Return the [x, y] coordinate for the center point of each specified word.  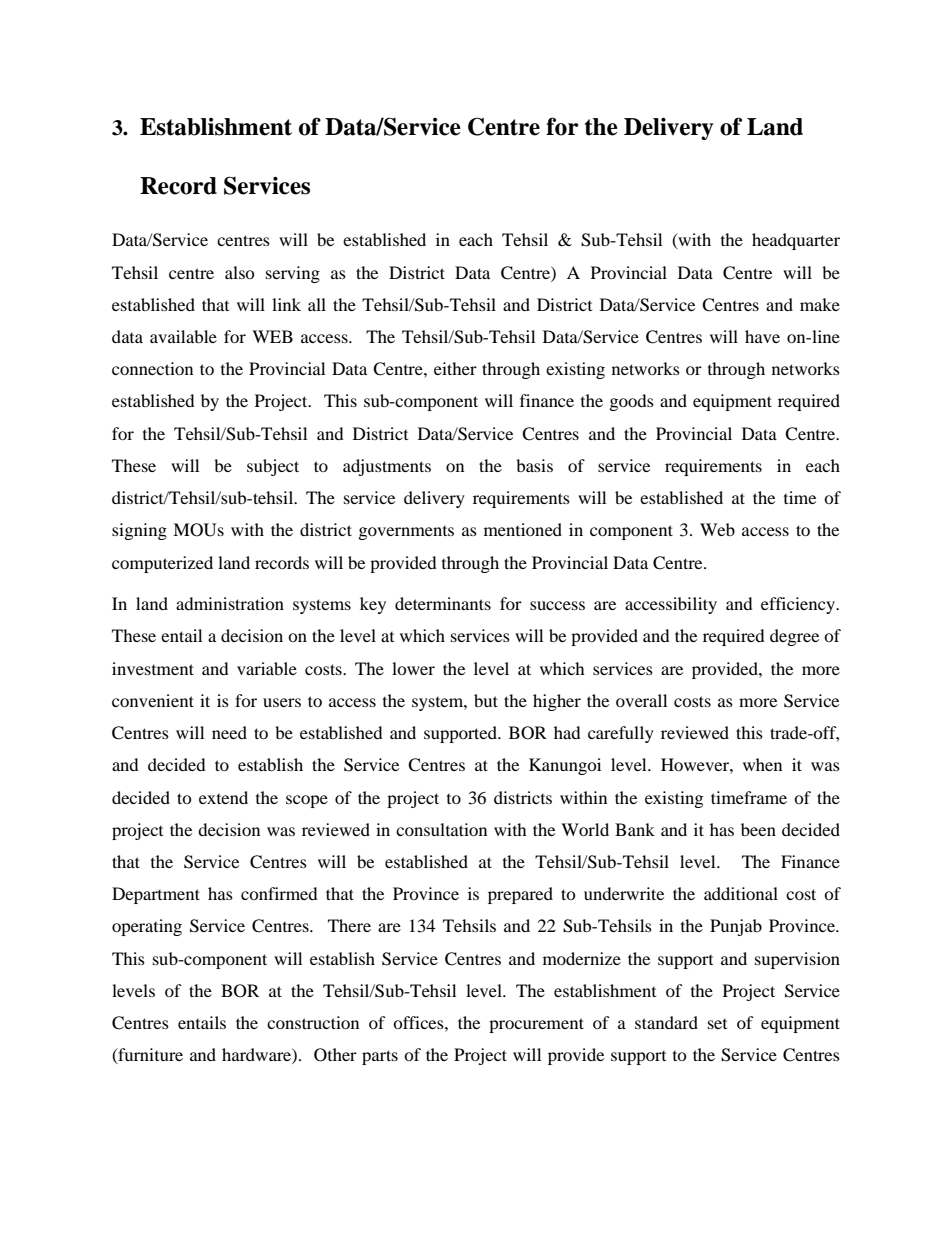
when [762, 764]
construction [313, 1022]
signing [139, 531]
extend [223, 797]
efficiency [799, 605]
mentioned [523, 529]
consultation [441, 829]
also [240, 272]
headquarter [796, 241]
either [455, 368]
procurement [536, 1025]
